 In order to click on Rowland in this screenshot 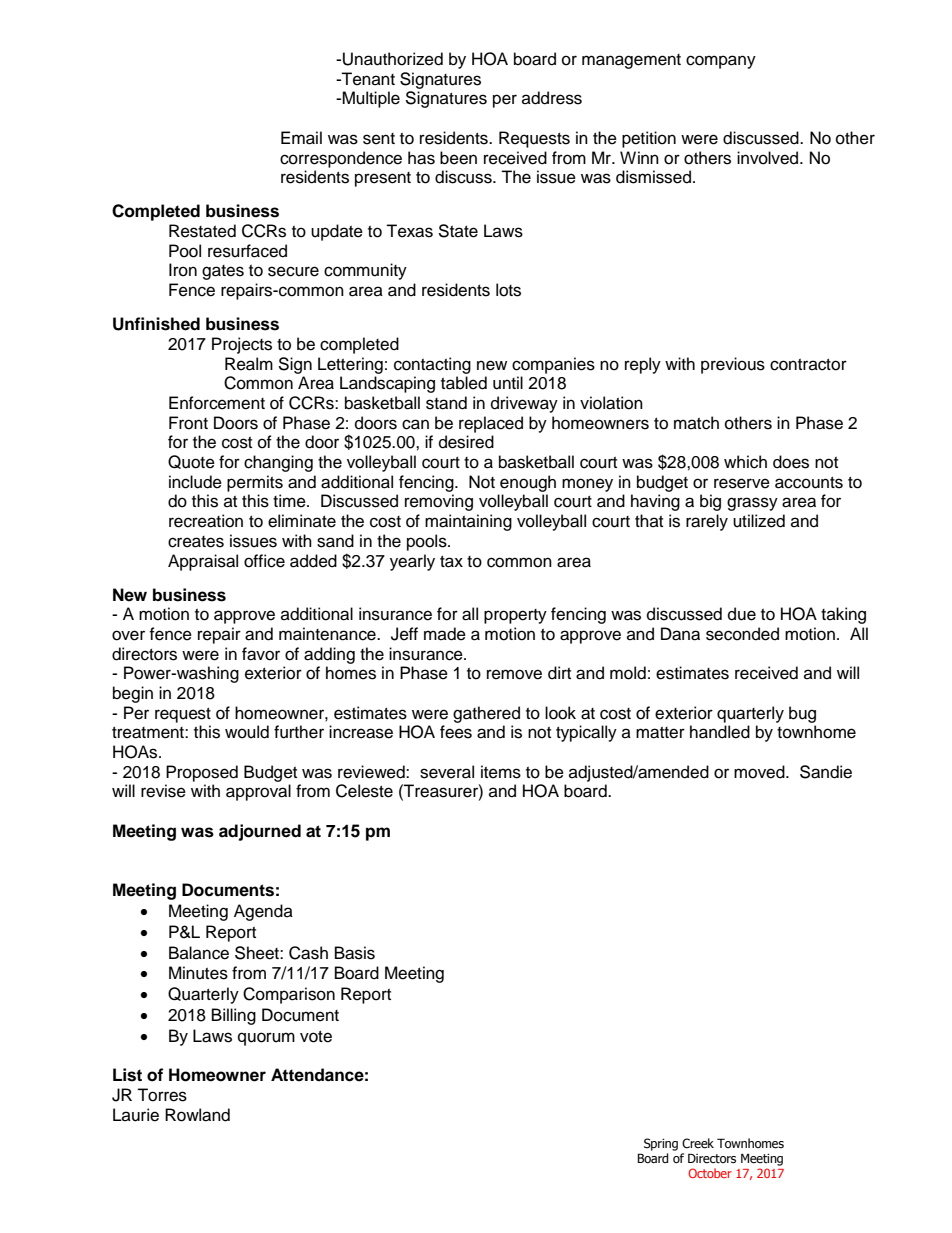, I will do `click(197, 1115)`.
